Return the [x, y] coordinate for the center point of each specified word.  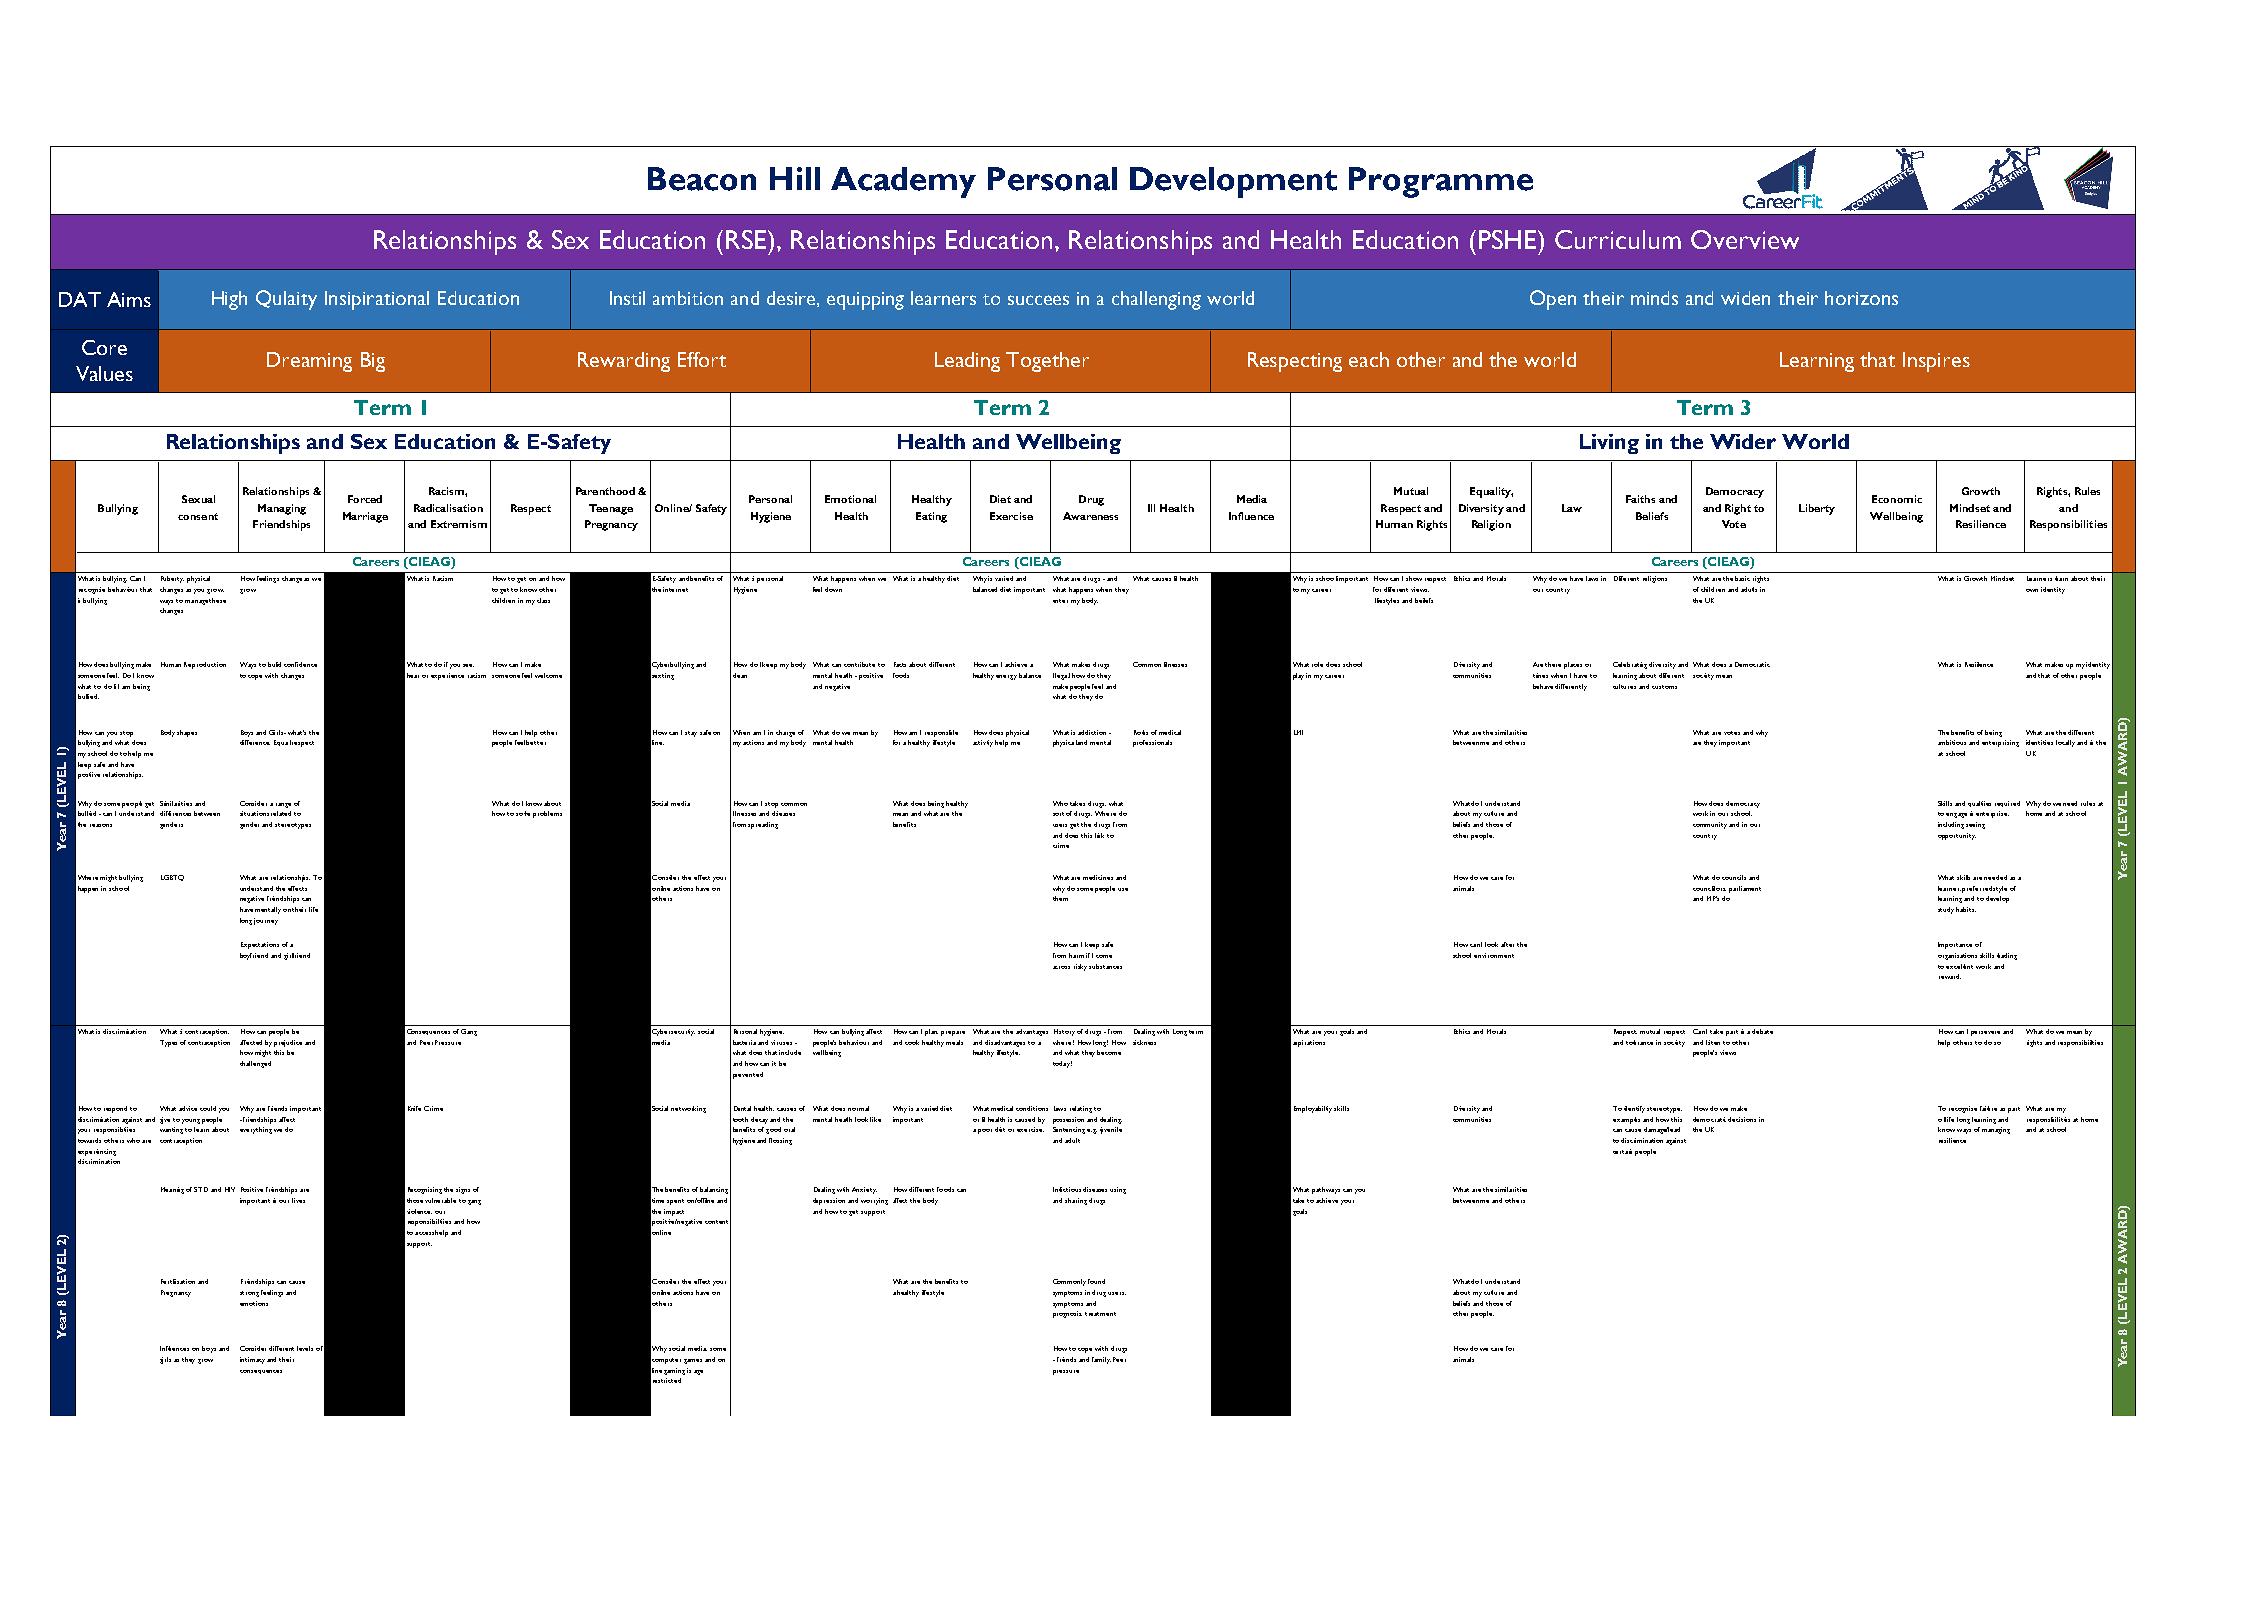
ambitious [1952, 742]
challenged [255, 1064]
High [229, 300]
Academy [903, 182]
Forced [365, 499]
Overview [1745, 239]
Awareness [1090, 516]
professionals [1152, 743]
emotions [254, 1303]
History [1064, 1032]
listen [1713, 1042]
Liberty [1817, 509]
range [283, 805]
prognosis [1067, 1314]
